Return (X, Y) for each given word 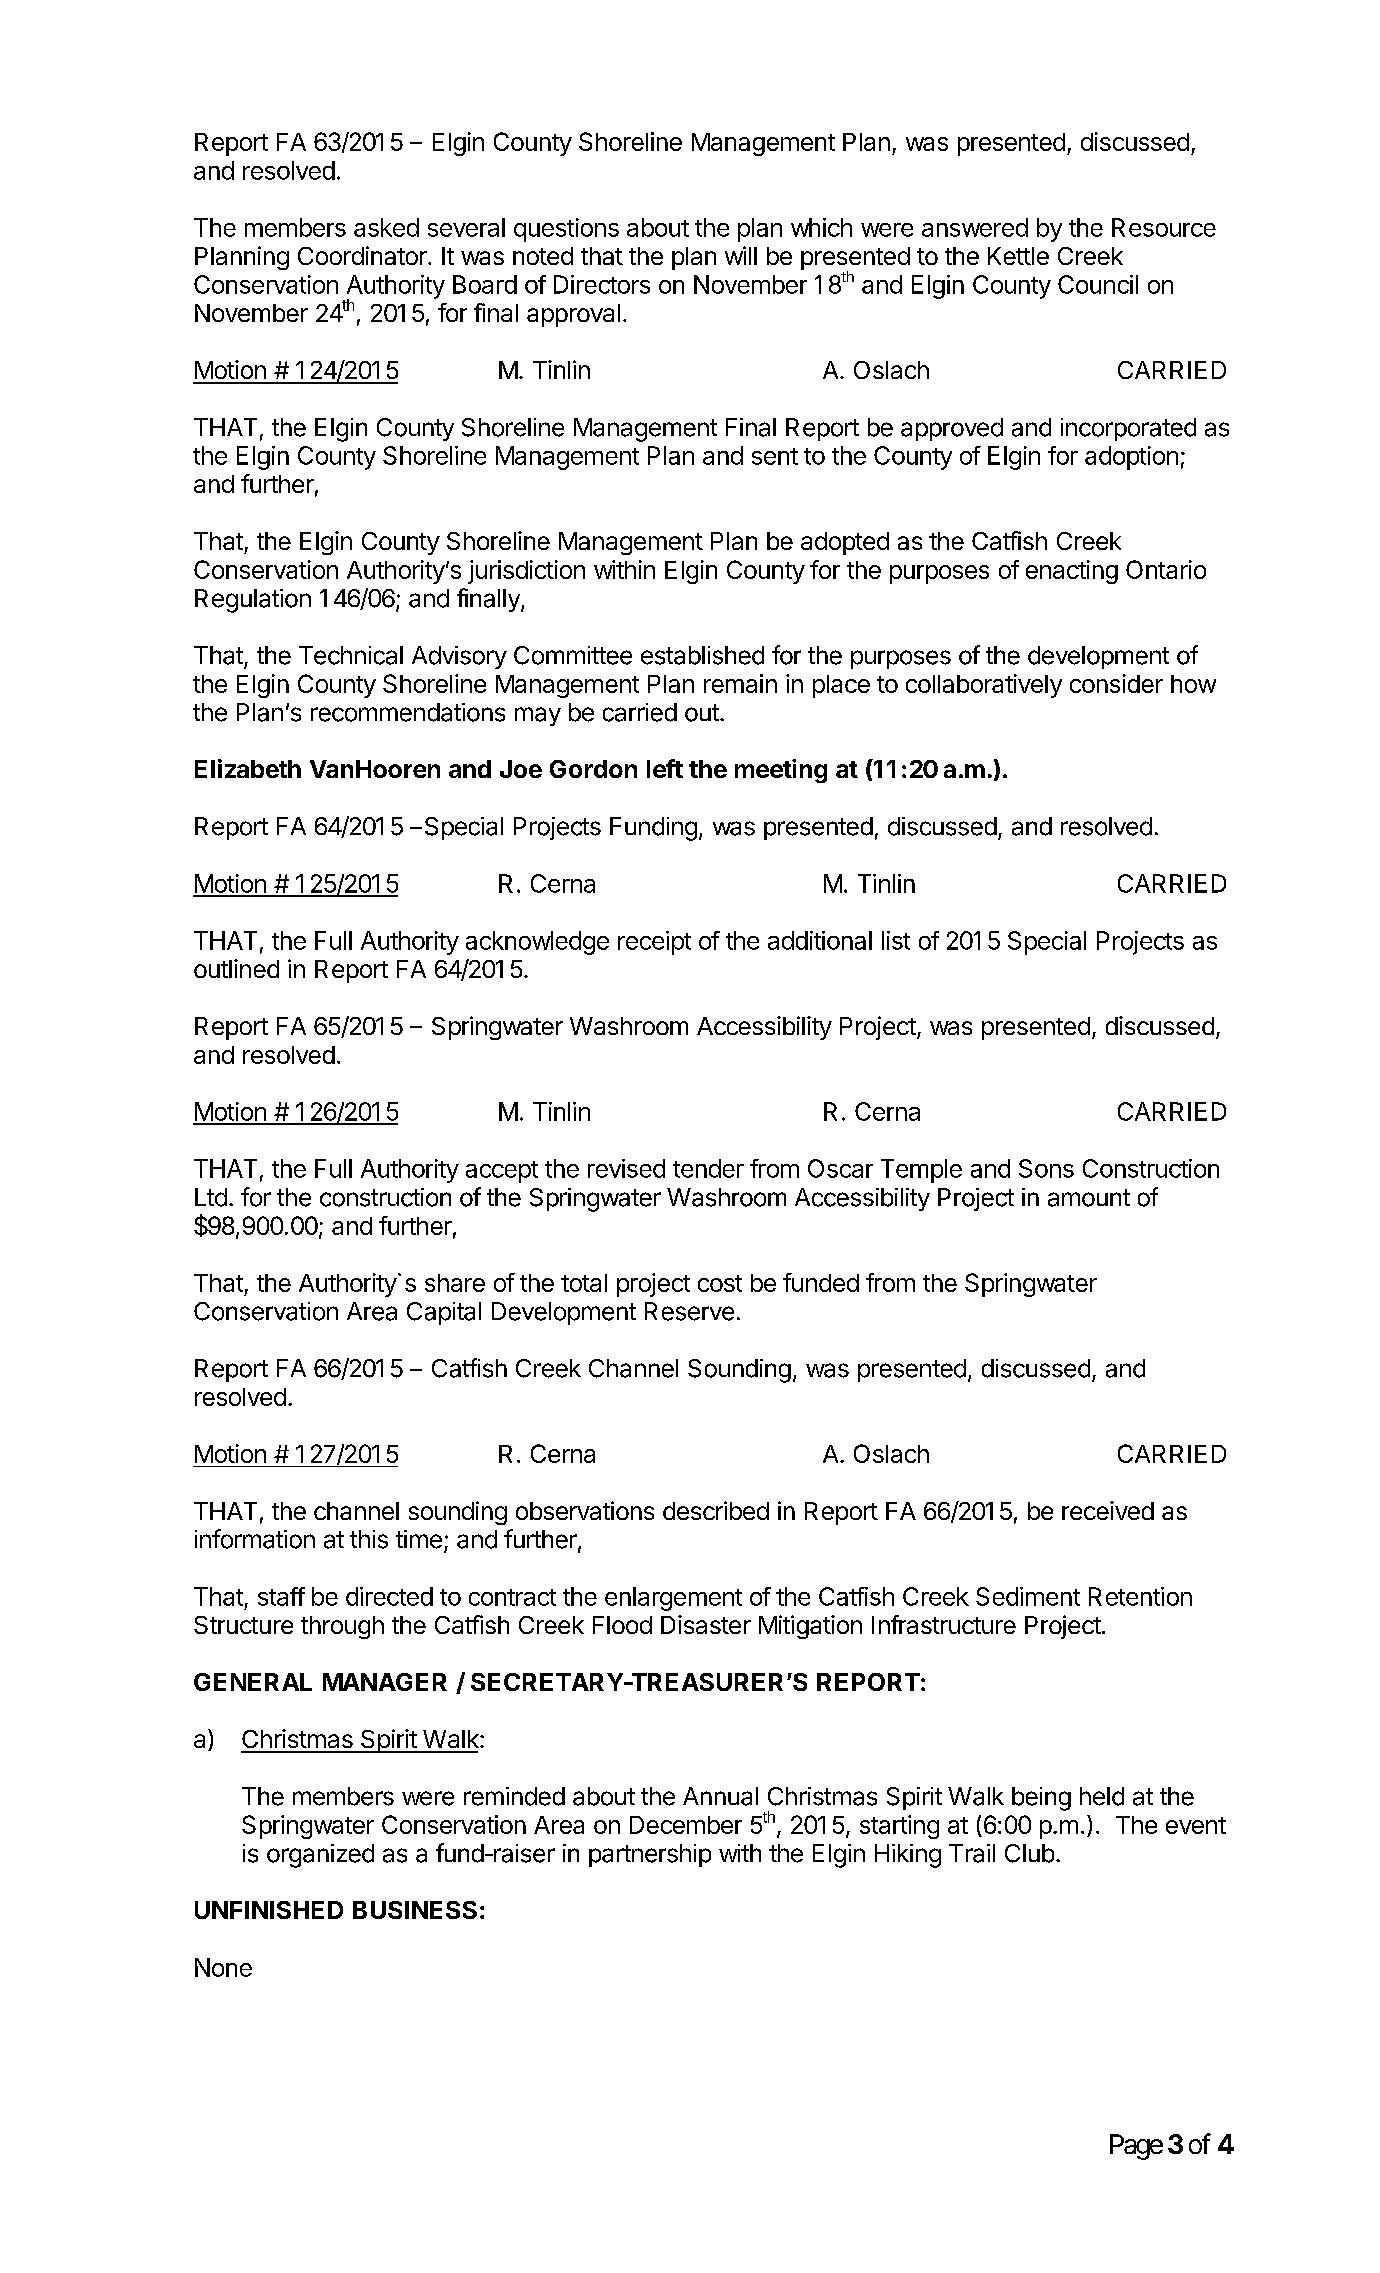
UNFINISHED (269, 1910)
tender (708, 1168)
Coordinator (362, 255)
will (741, 255)
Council (1098, 284)
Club (1029, 1853)
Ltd (211, 1197)
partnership (650, 1855)
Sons (1046, 1168)
